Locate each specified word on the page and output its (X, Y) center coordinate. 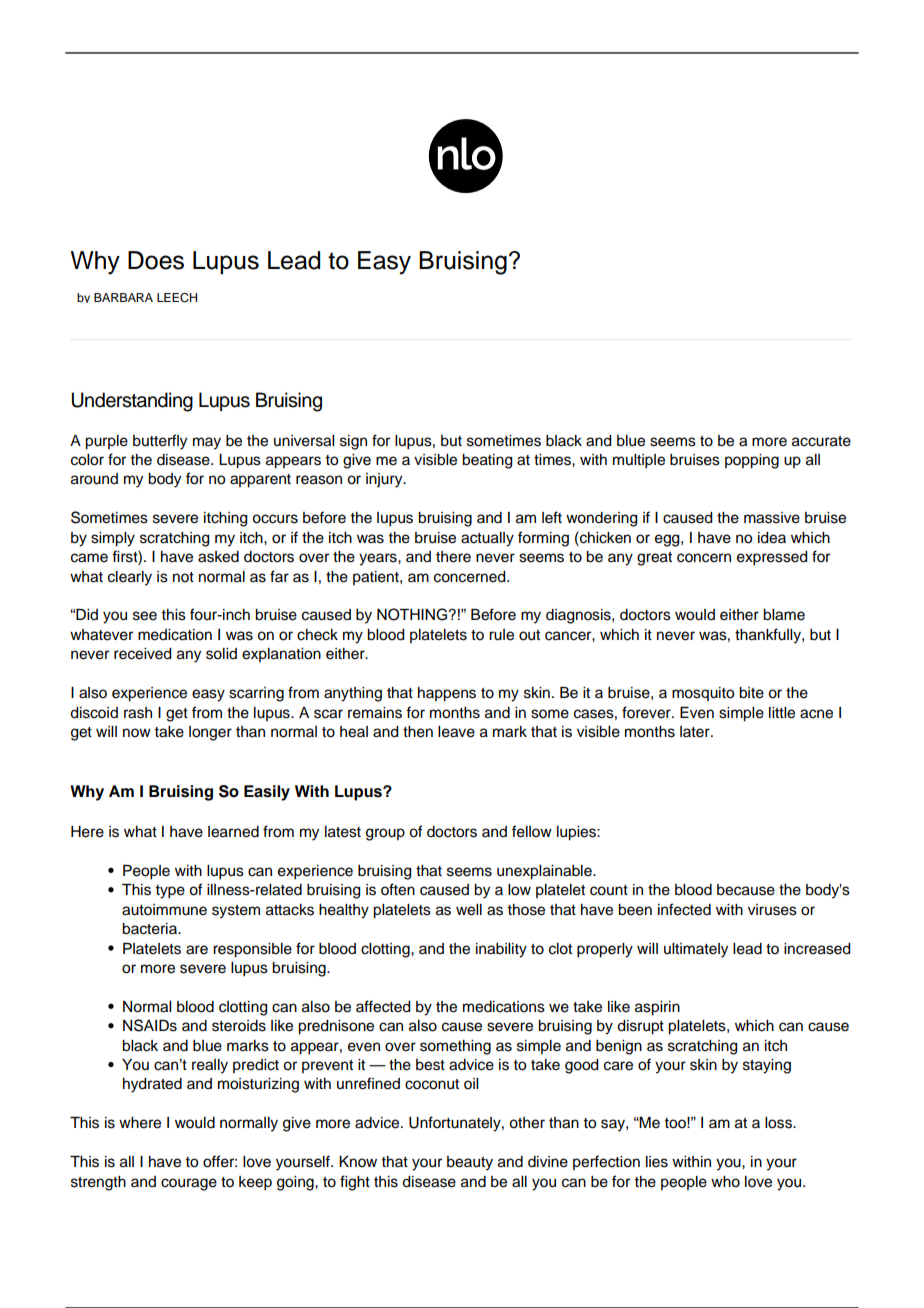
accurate (821, 441)
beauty (470, 1163)
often (398, 889)
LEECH (177, 298)
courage (189, 1184)
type (170, 892)
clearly (130, 578)
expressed (772, 558)
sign (353, 442)
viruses (772, 910)
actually (487, 539)
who (725, 1182)
